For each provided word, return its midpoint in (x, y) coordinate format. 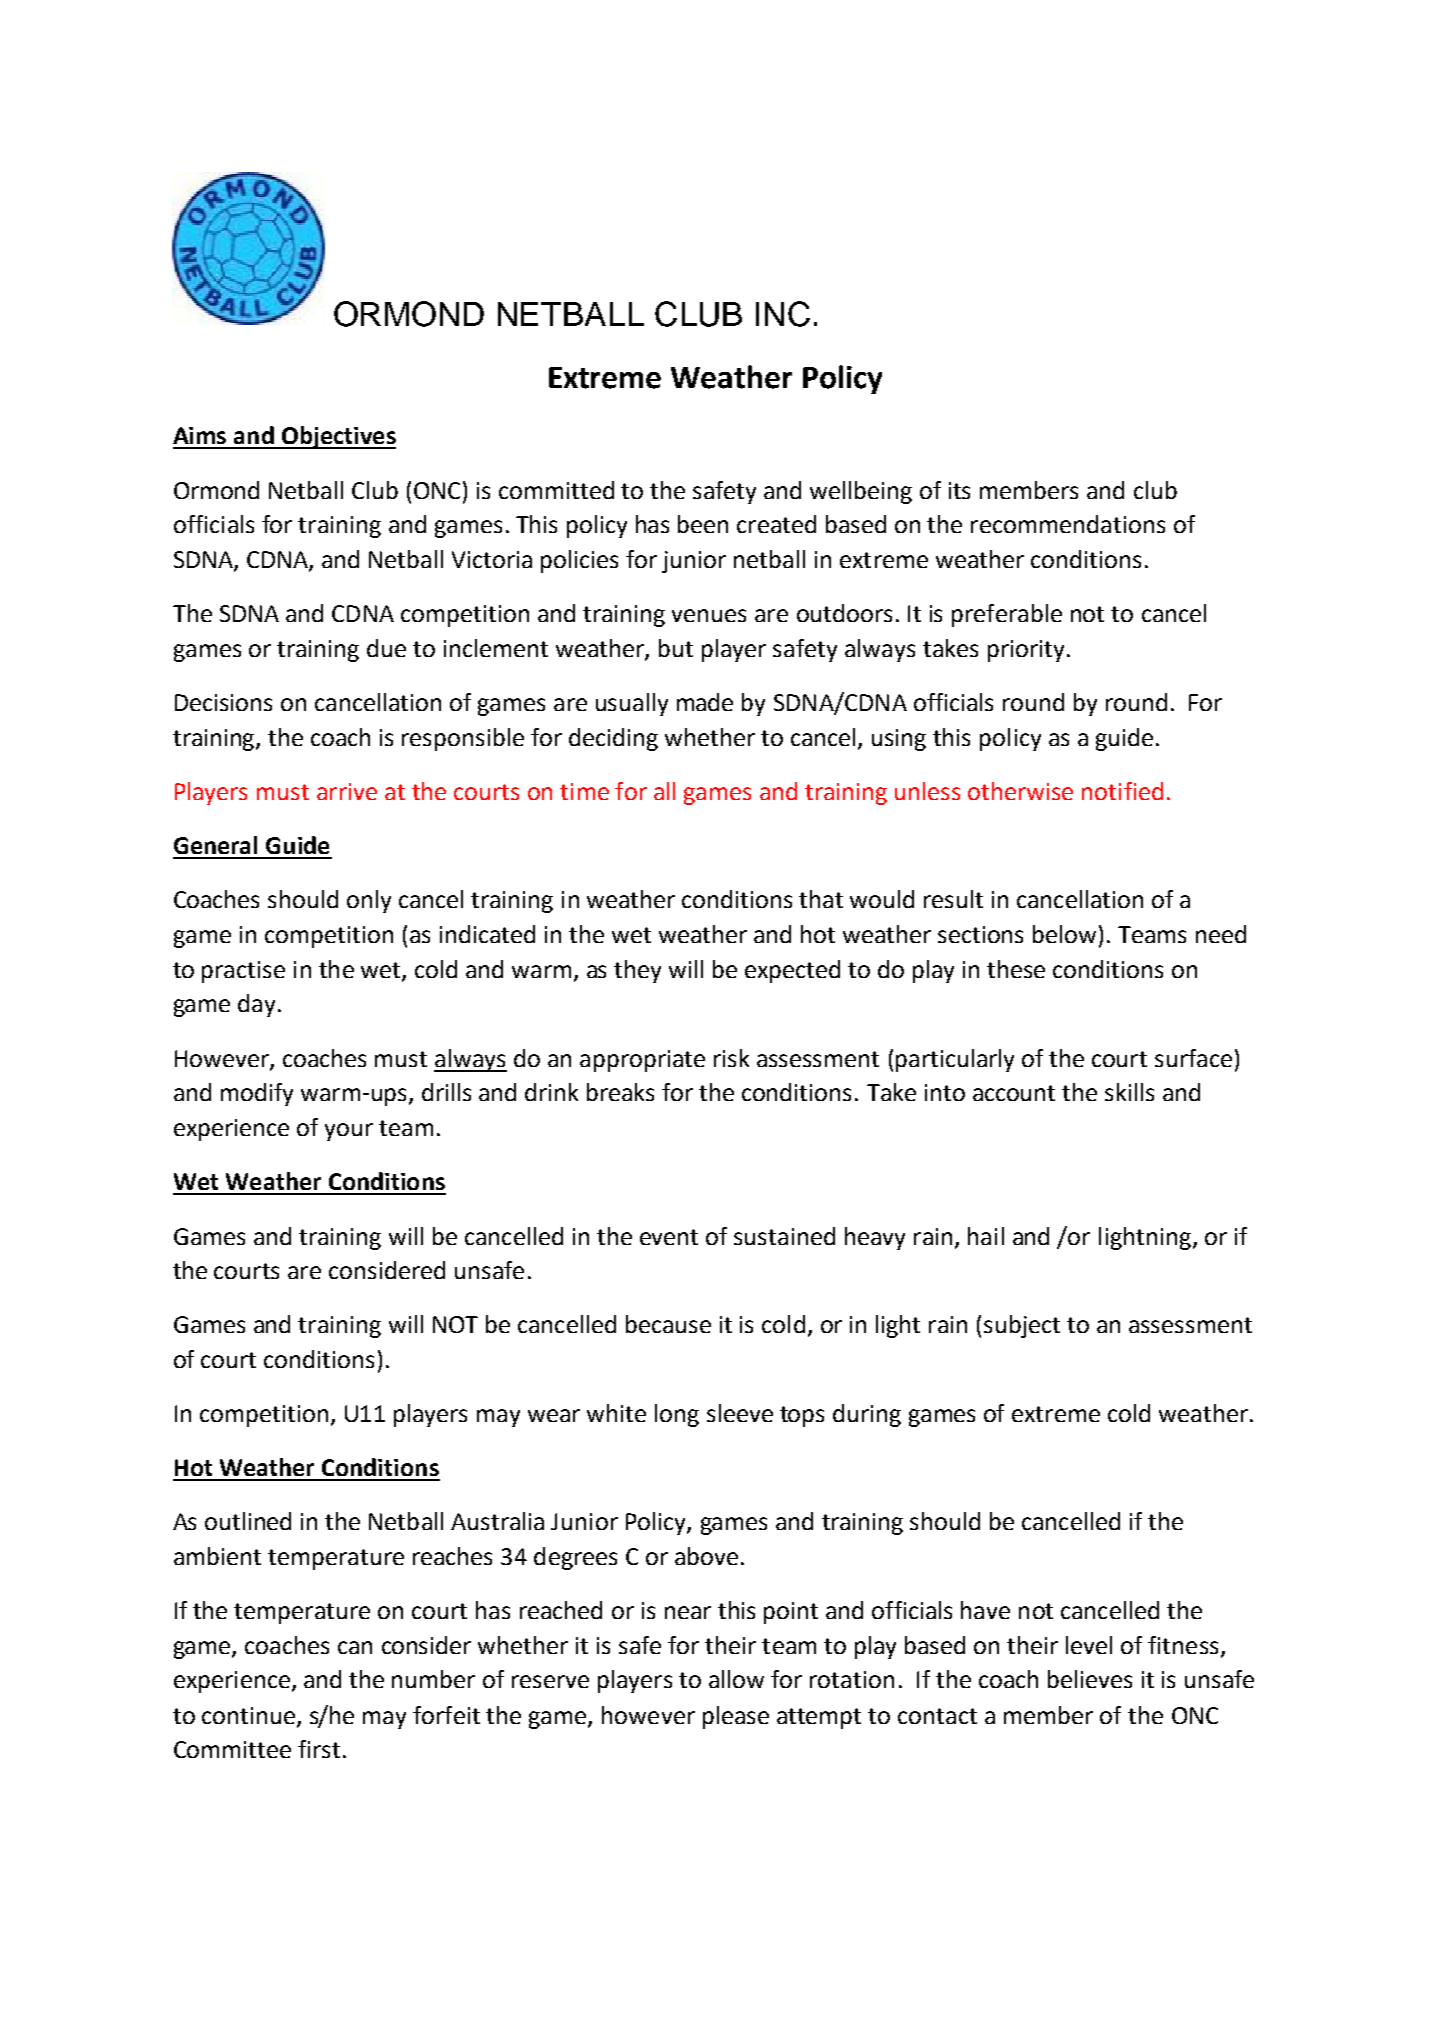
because (668, 1324)
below (1064, 934)
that (821, 899)
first (319, 1749)
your (349, 1132)
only (369, 901)
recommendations (1068, 524)
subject (1022, 1326)
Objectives (337, 437)
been (703, 524)
